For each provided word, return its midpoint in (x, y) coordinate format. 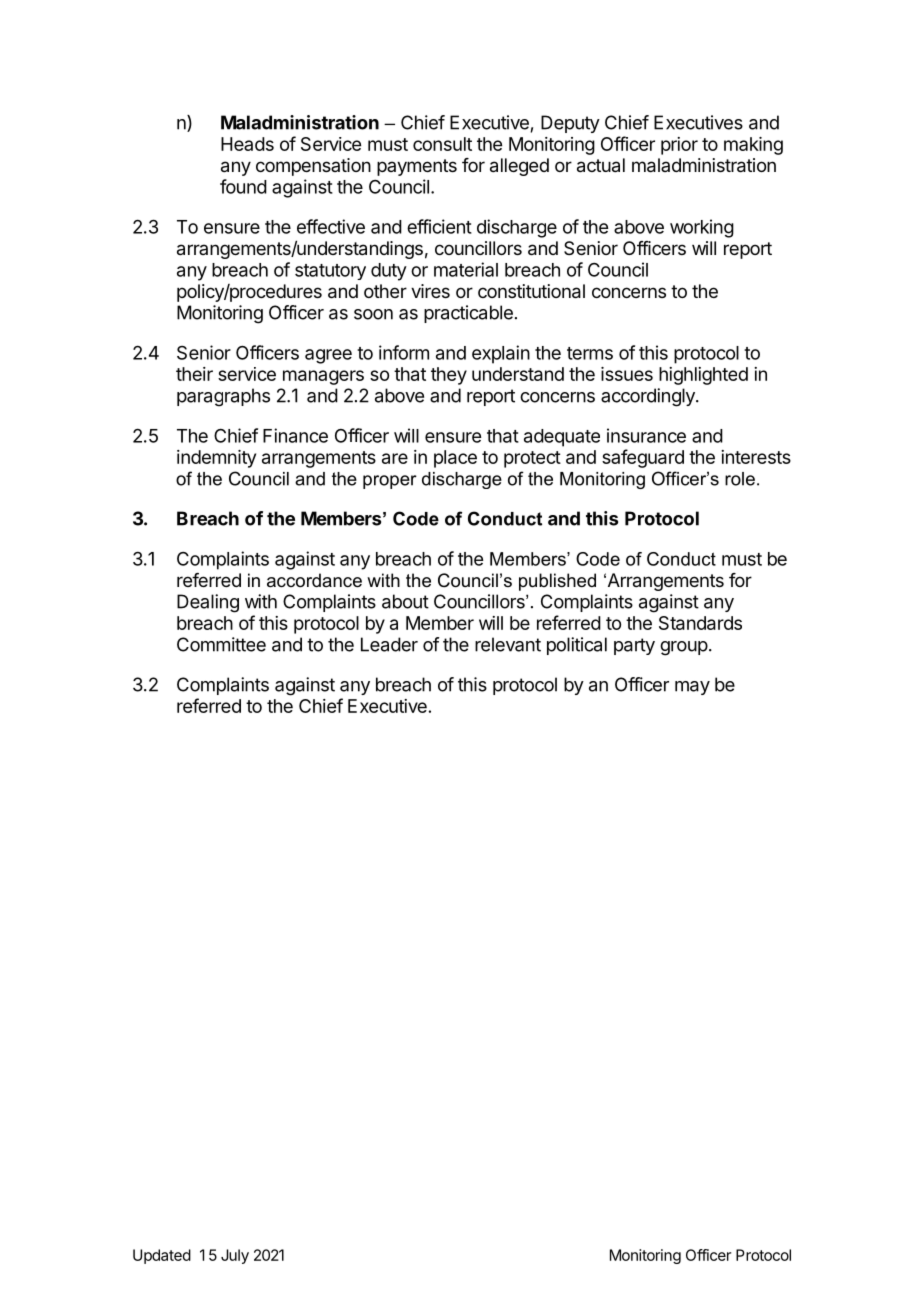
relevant (508, 644)
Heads (247, 144)
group (684, 648)
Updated (162, 1256)
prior (679, 146)
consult (442, 144)
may (692, 688)
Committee (221, 644)
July (235, 1256)
